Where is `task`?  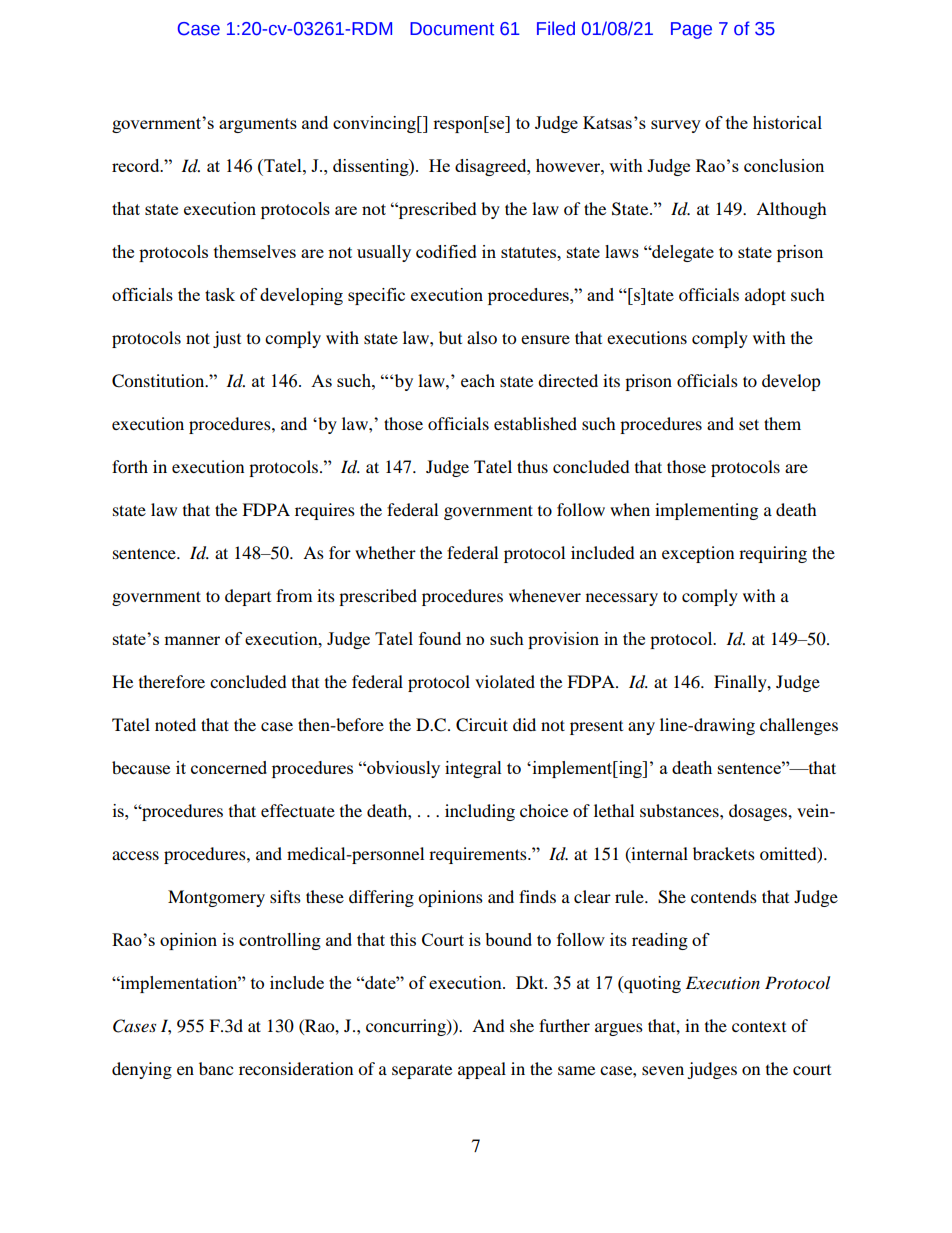
task is located at coordinates (220, 294).
